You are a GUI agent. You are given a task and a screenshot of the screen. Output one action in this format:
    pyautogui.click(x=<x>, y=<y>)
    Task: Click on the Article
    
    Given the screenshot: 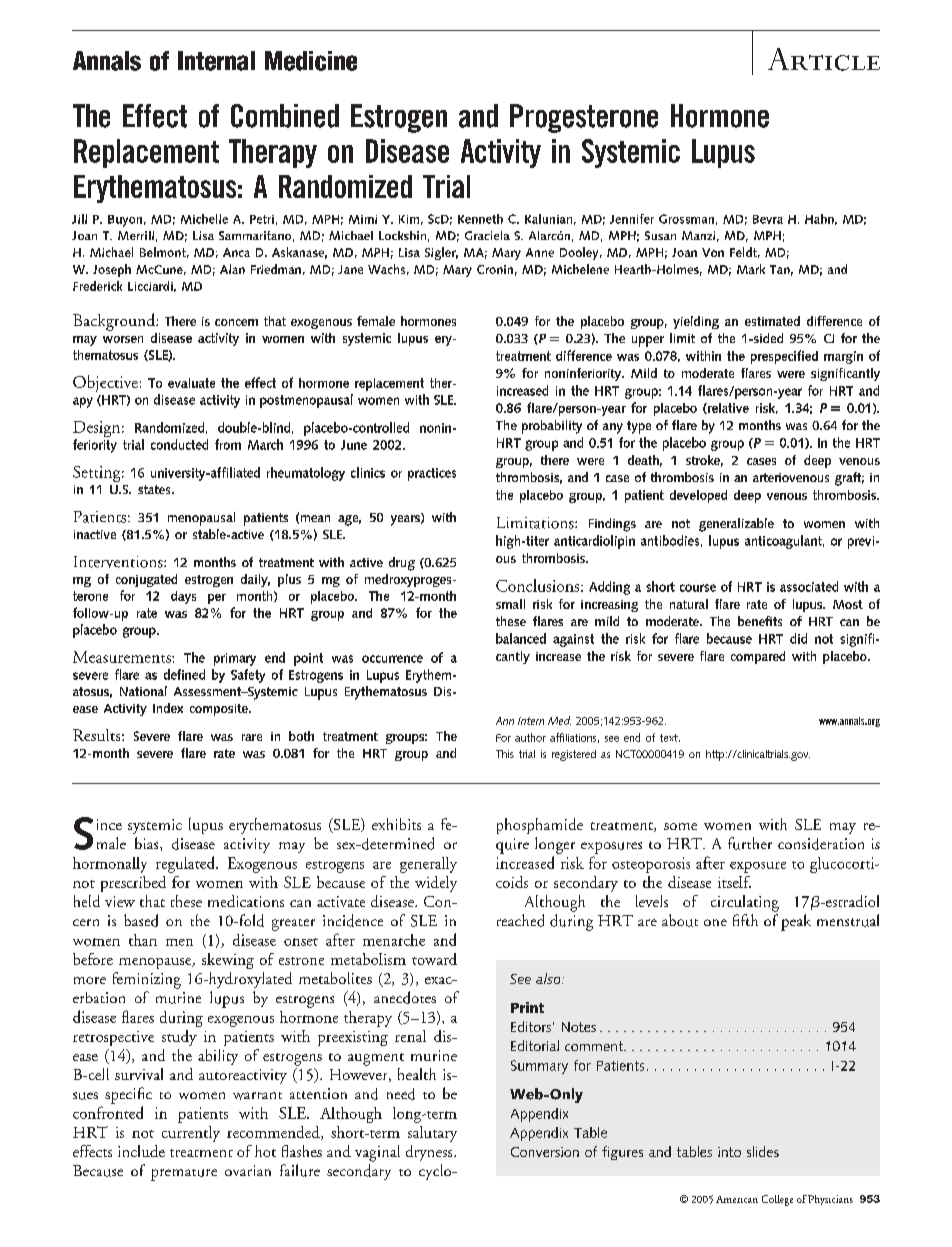 What is the action you would take?
    pyautogui.click(x=824, y=59)
